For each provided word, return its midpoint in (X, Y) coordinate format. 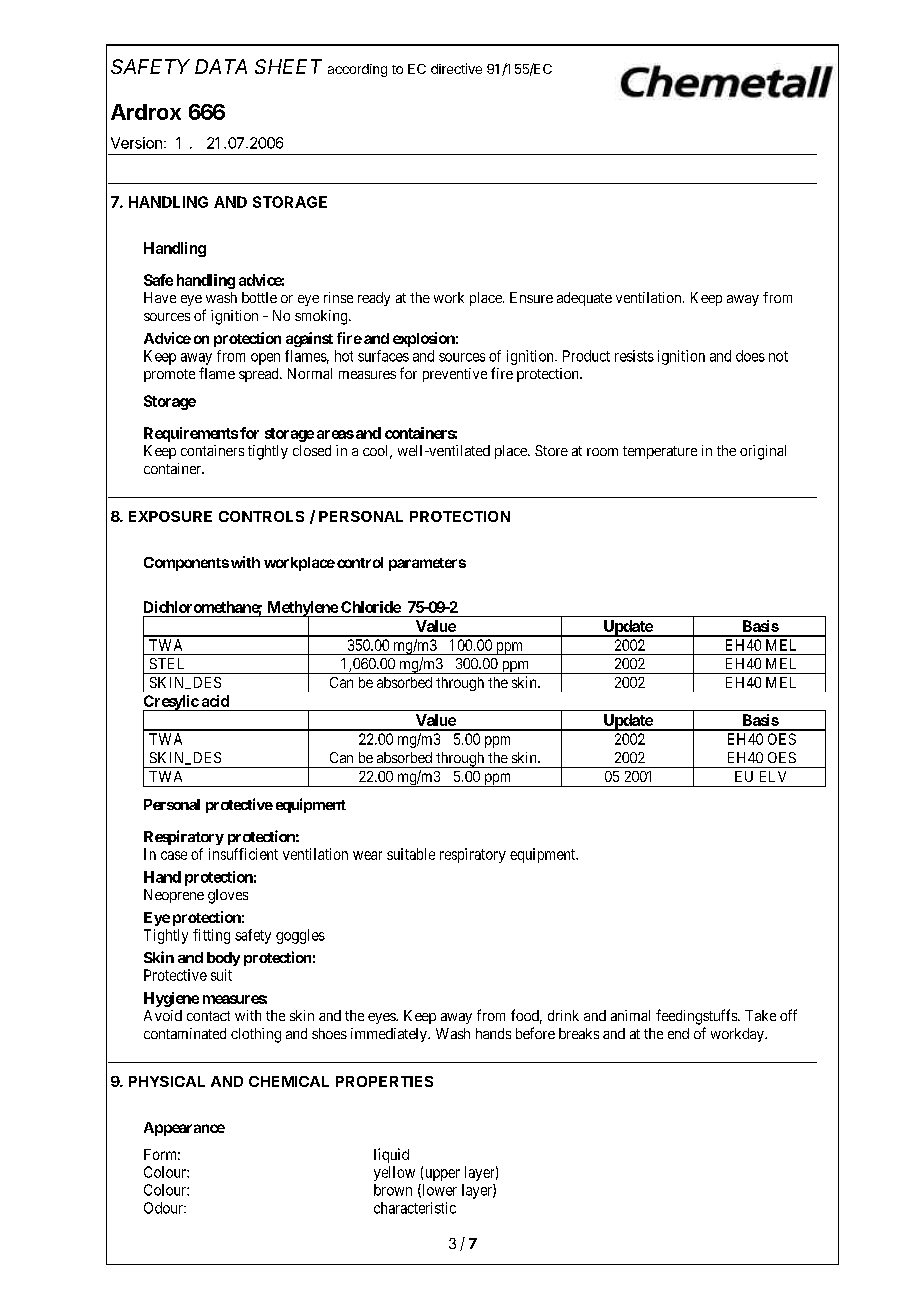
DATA (221, 66)
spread (260, 375)
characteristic (415, 1208)
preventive (455, 375)
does (750, 356)
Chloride (371, 607)
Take (760, 1015)
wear (367, 855)
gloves (228, 896)
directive (456, 68)
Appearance (184, 1129)
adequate (584, 299)
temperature (660, 452)
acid (215, 701)
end (678, 1033)
